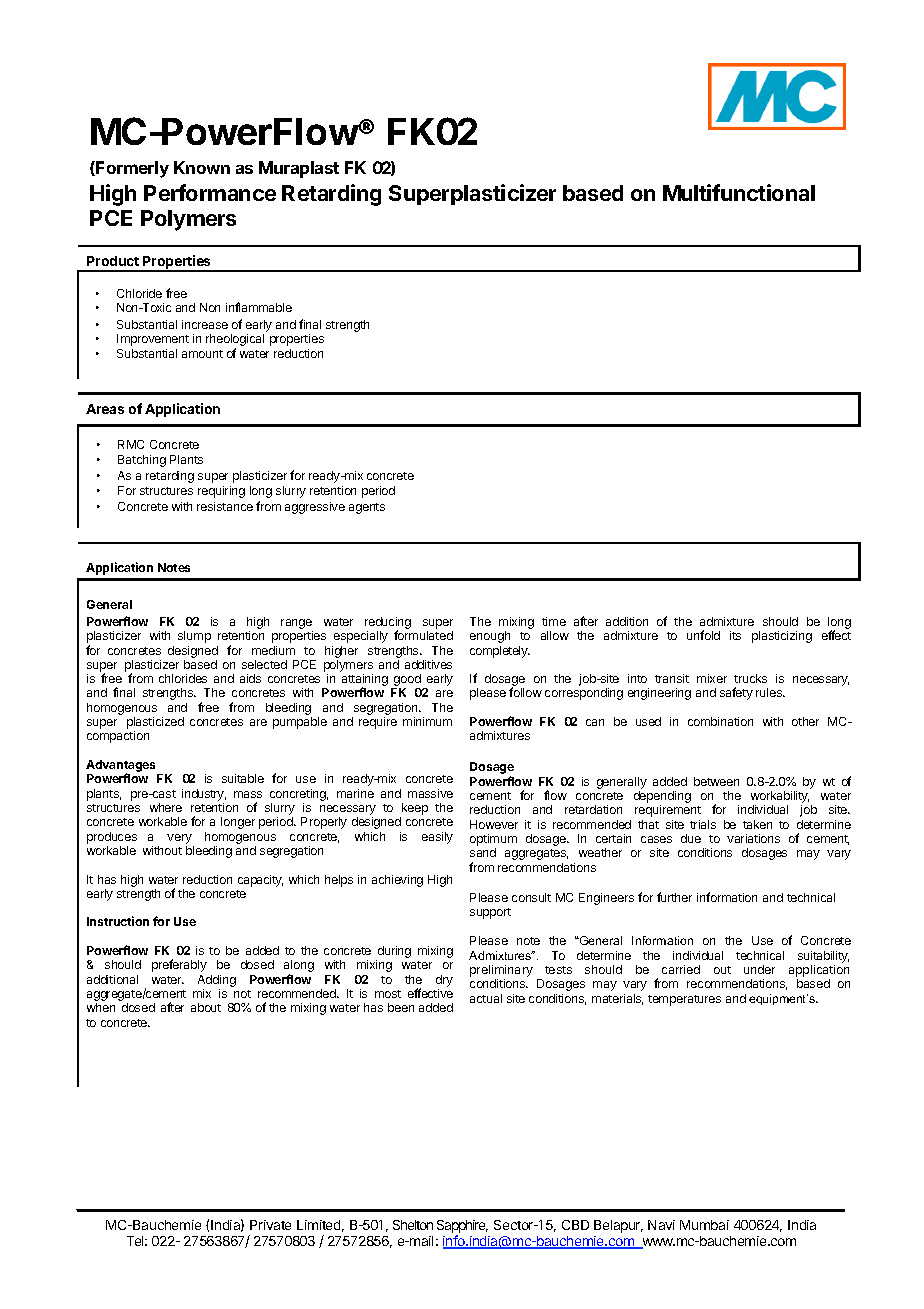  I want to click on Multifunctional, so click(739, 192).
